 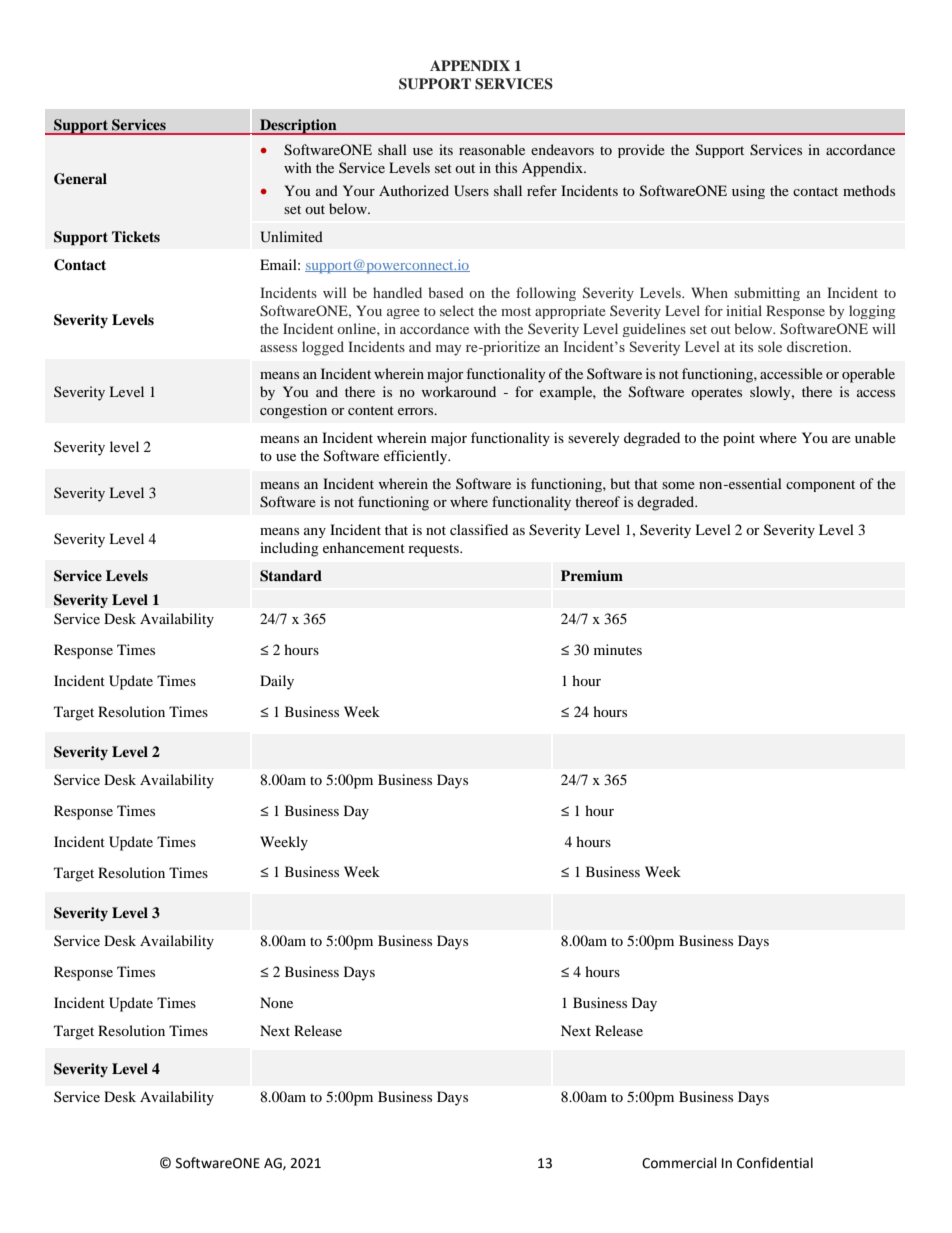 What do you see at coordinates (679, 1163) in the page?
I see `Commercial` at bounding box center [679, 1163].
